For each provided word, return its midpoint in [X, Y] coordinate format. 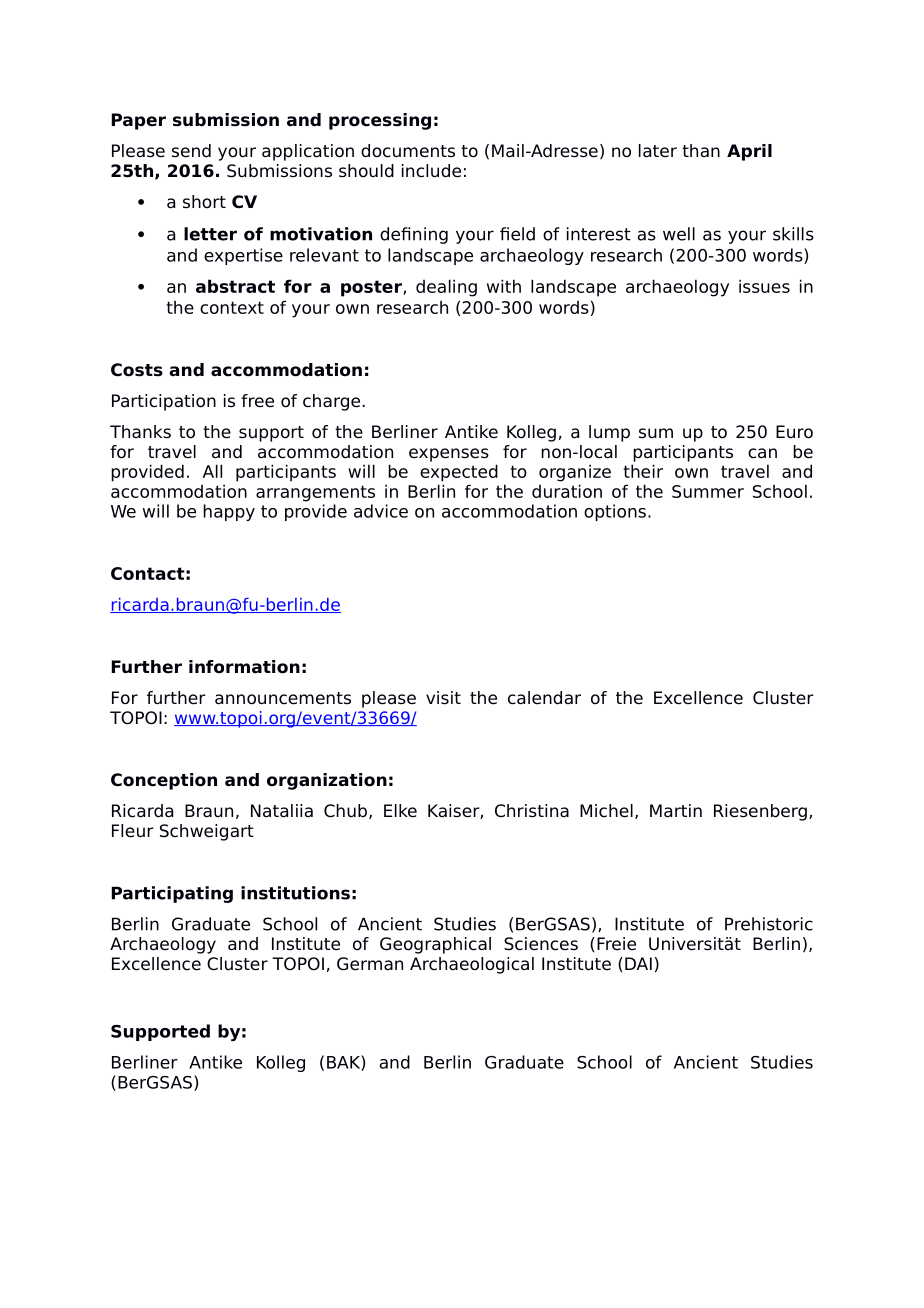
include [431, 171]
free [257, 401]
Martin [676, 811]
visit [443, 698]
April [749, 152]
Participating [172, 894]
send [191, 151]
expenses [449, 455]
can [762, 453]
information [244, 667]
